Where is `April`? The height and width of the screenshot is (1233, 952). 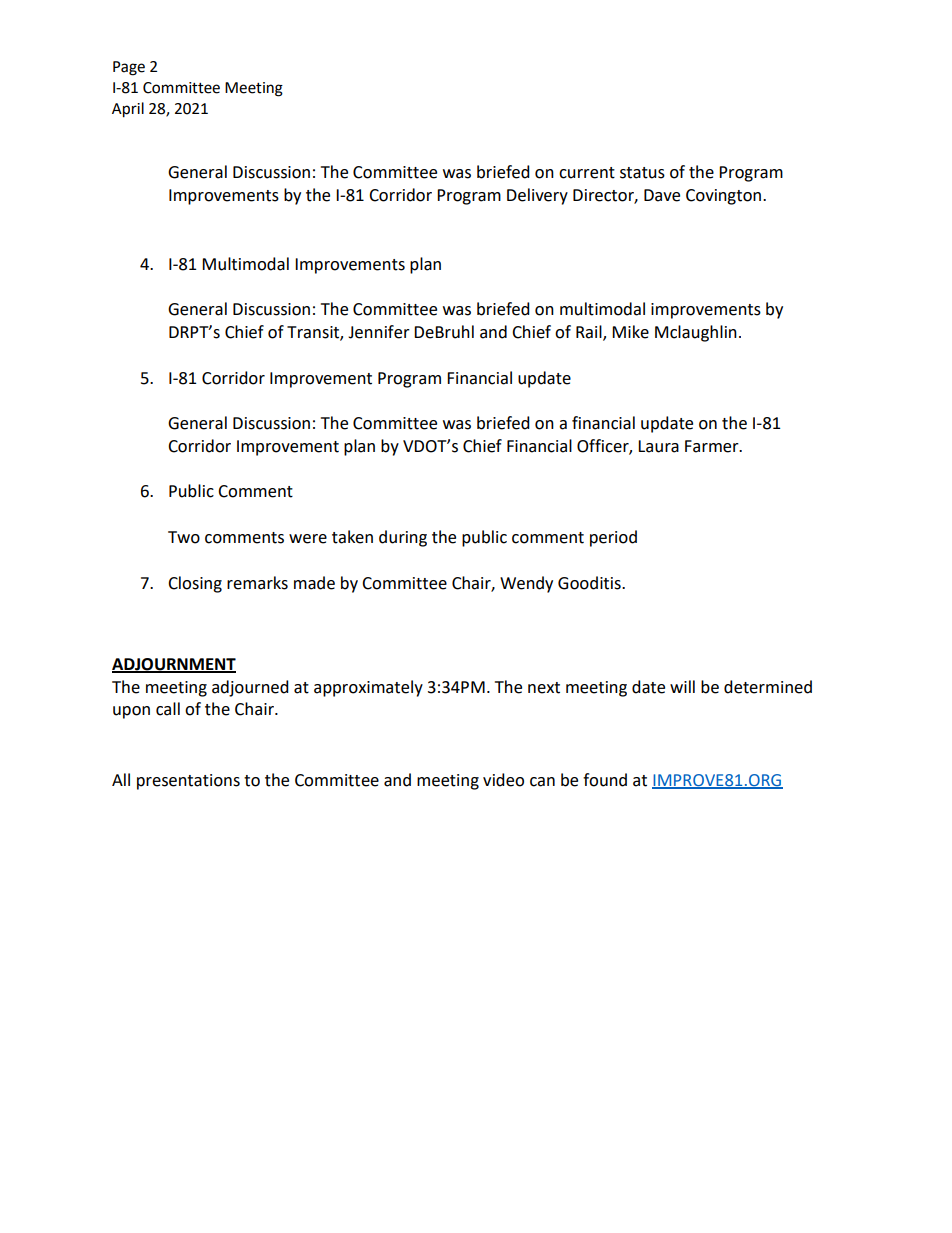 April is located at coordinates (128, 110).
